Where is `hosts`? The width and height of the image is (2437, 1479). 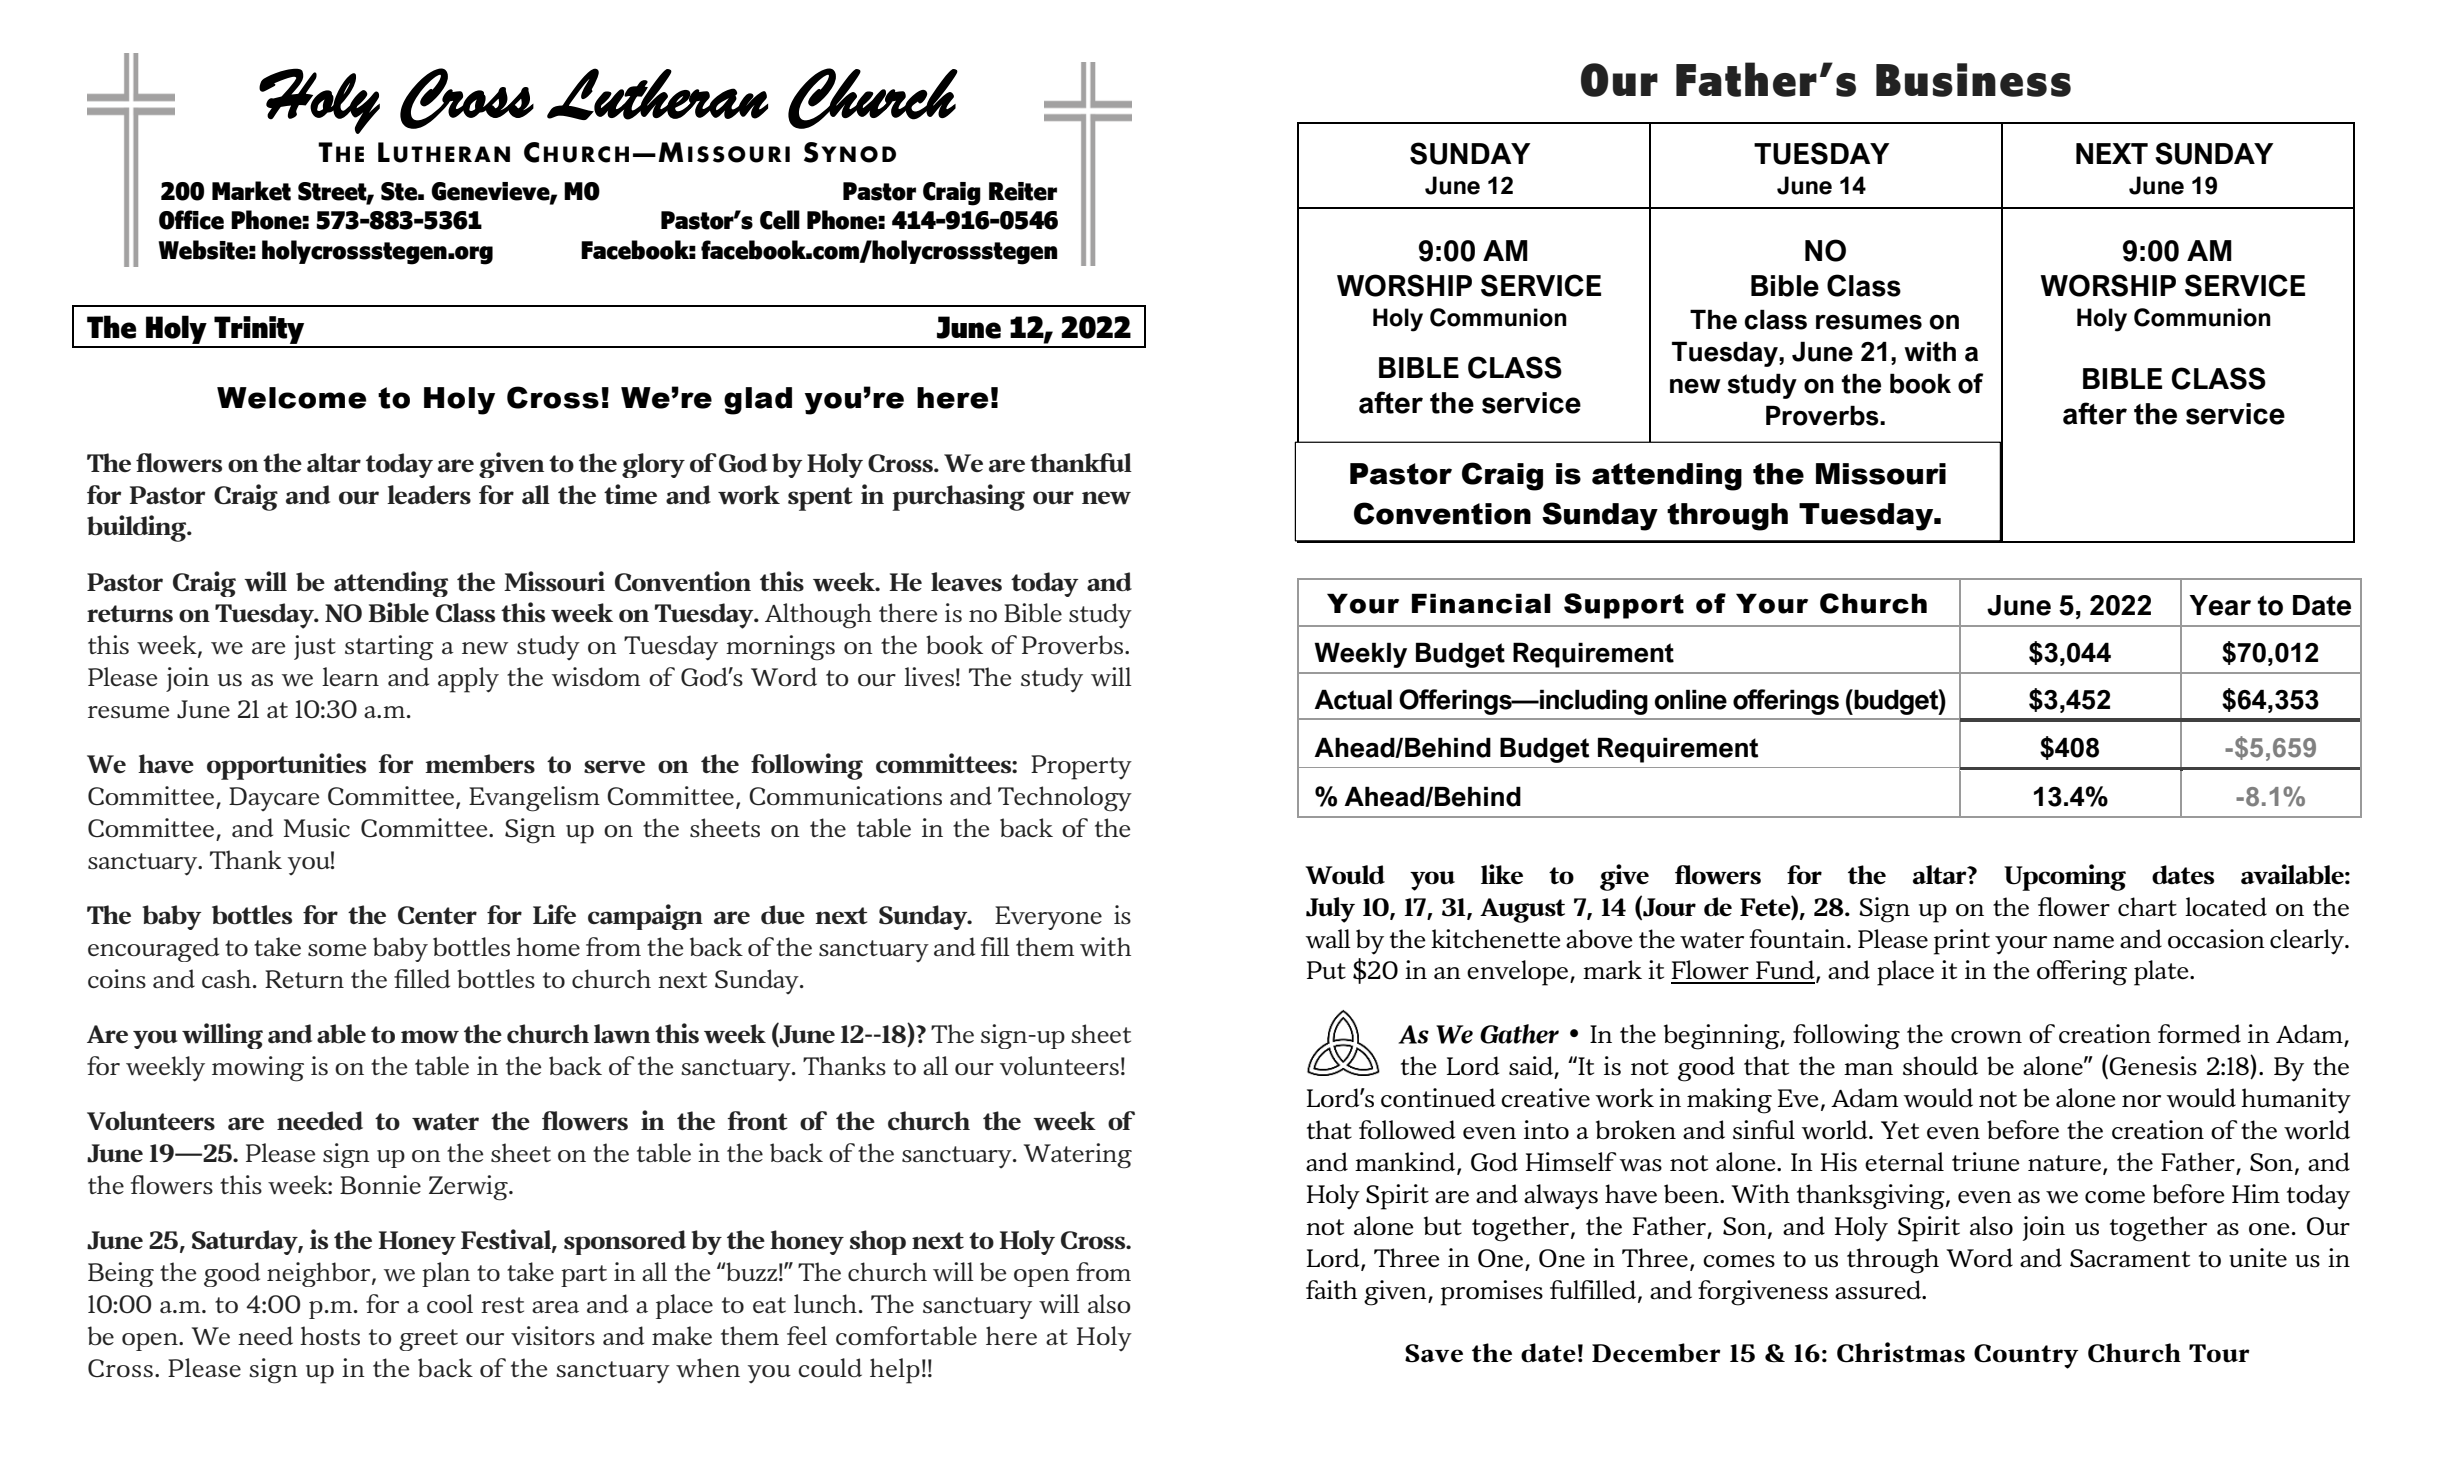 hosts is located at coordinates (330, 1336).
